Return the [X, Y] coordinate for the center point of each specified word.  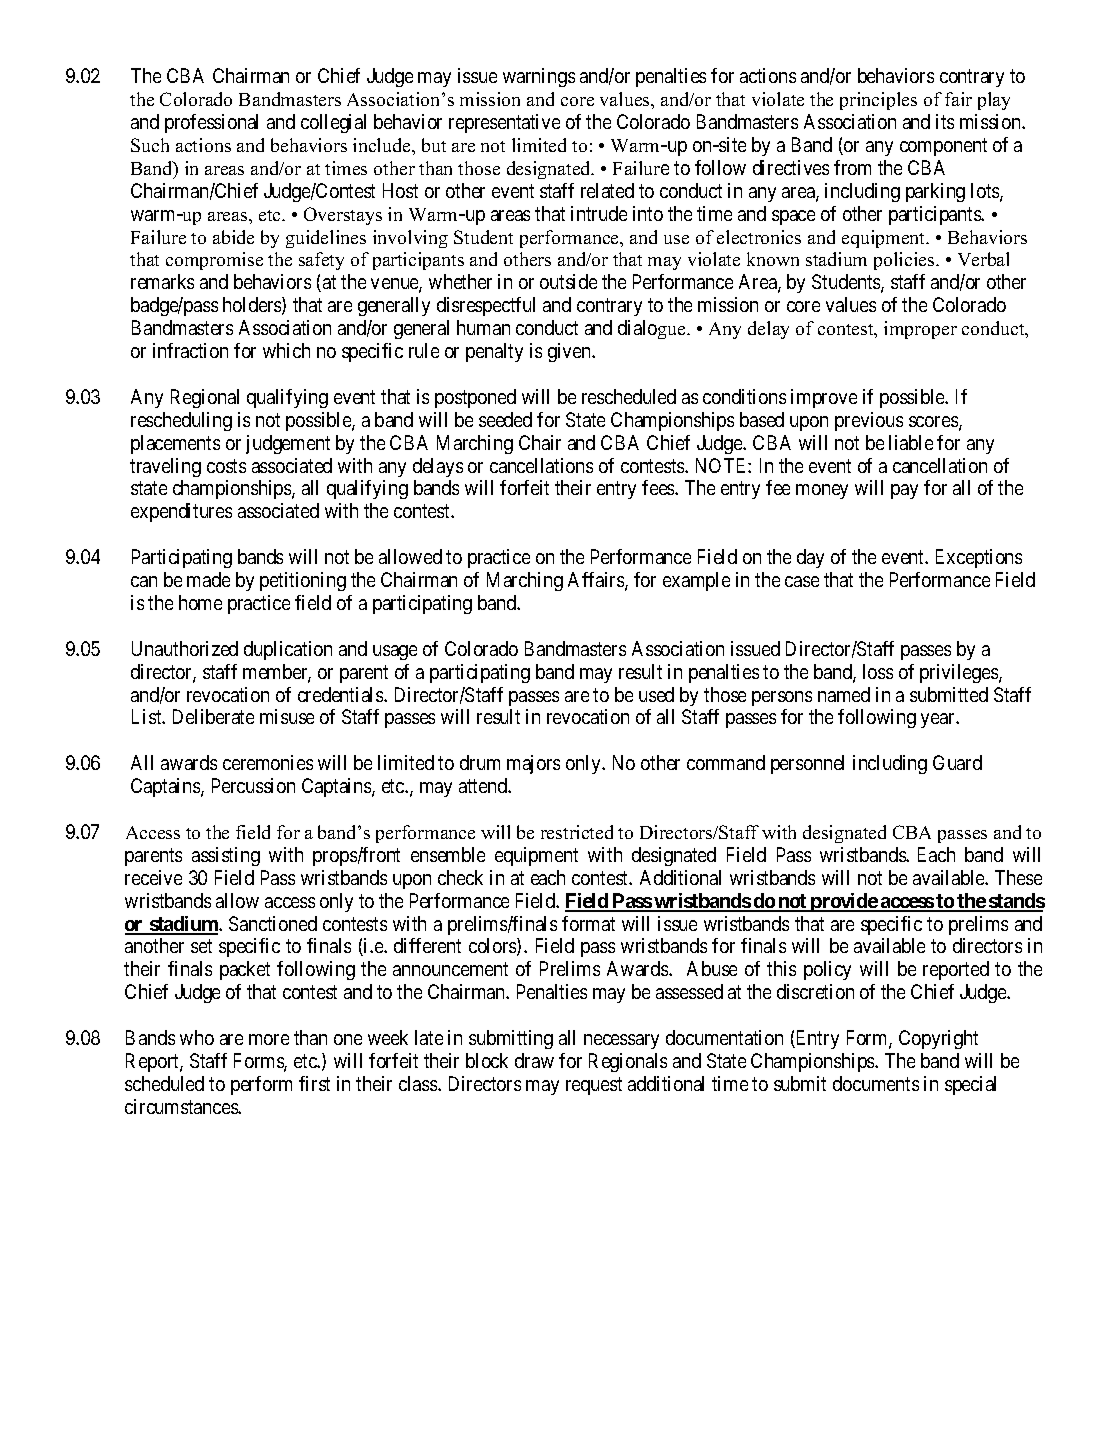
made [208, 579]
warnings [539, 77]
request [594, 1086]
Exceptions [979, 558]
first [314, 1083]
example [696, 581]
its [945, 121]
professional [211, 123]
